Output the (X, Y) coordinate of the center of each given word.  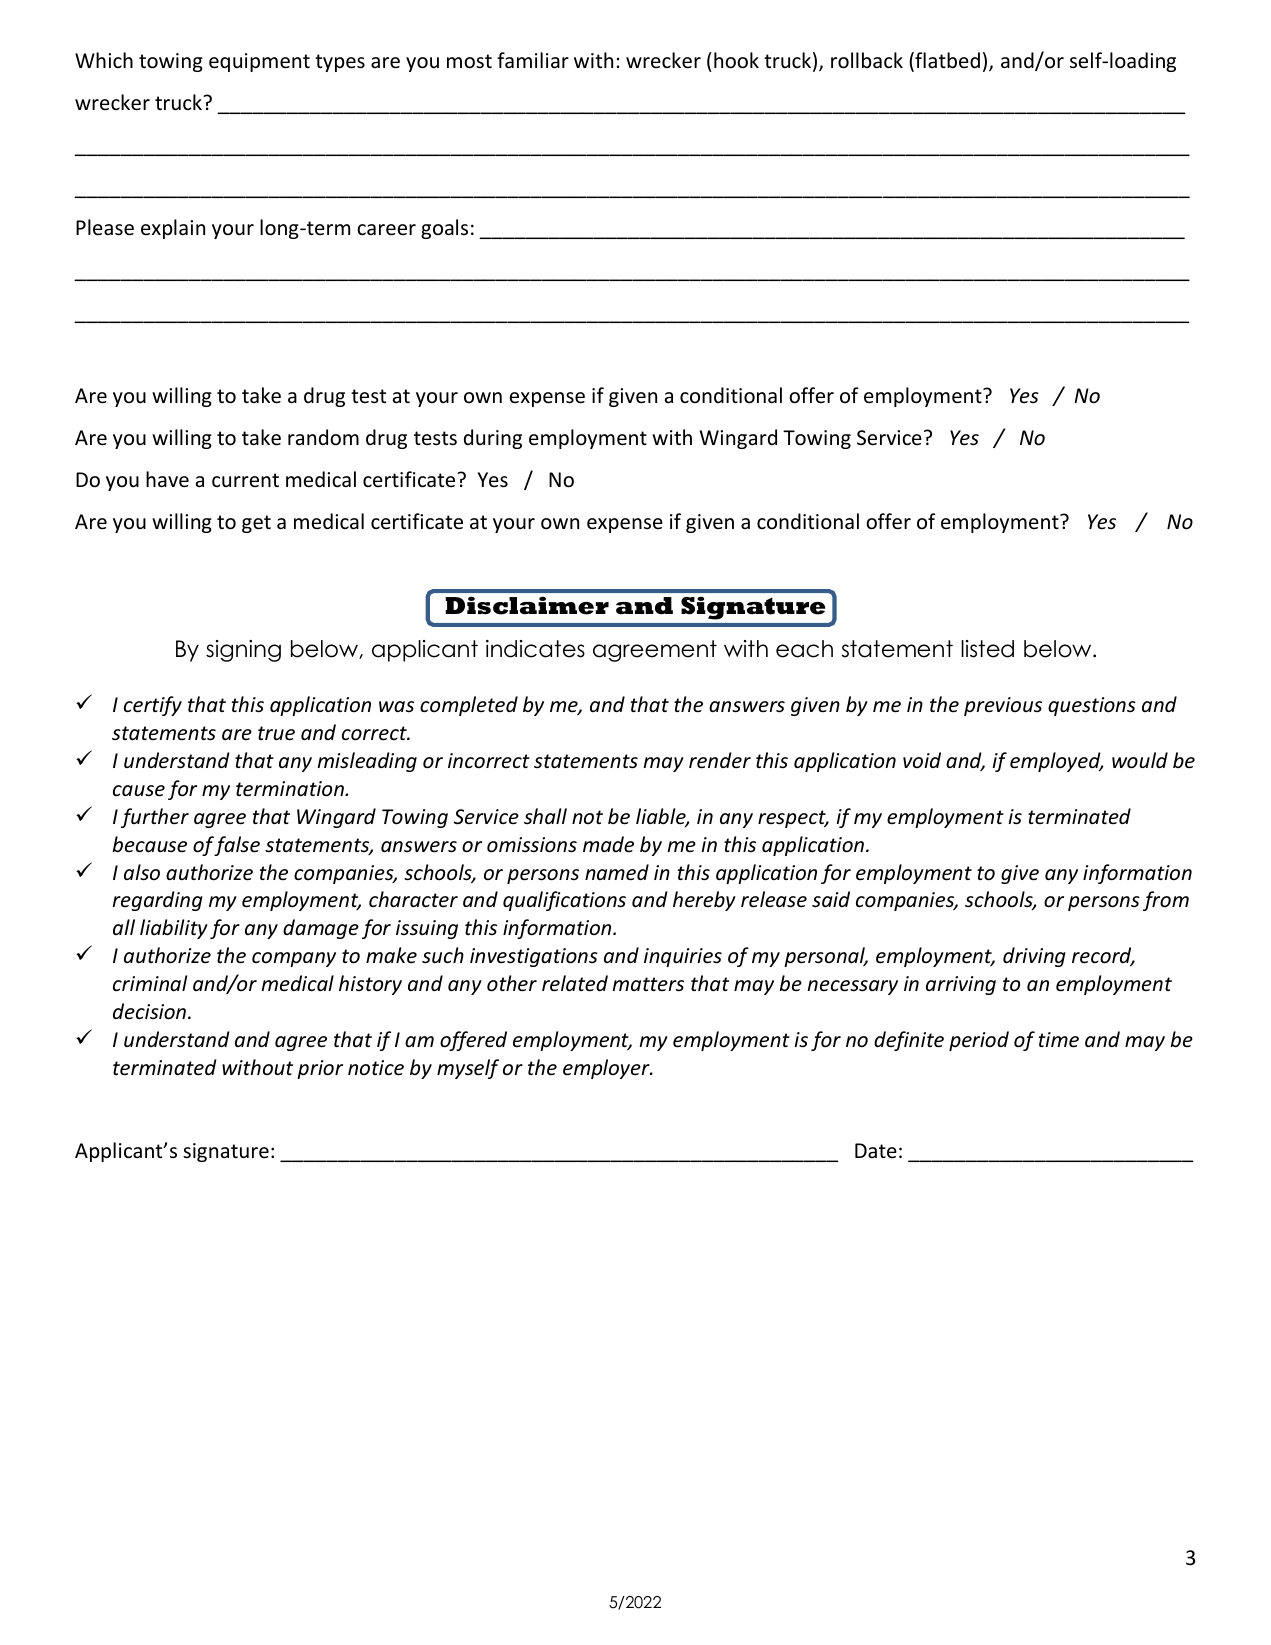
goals (444, 229)
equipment (259, 62)
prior (320, 1069)
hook (736, 60)
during (493, 439)
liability (174, 929)
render (720, 760)
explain (173, 229)
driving (1034, 957)
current (245, 480)
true (276, 733)
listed (987, 649)
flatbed (946, 61)
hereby (704, 901)
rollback (867, 60)
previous (1003, 706)
